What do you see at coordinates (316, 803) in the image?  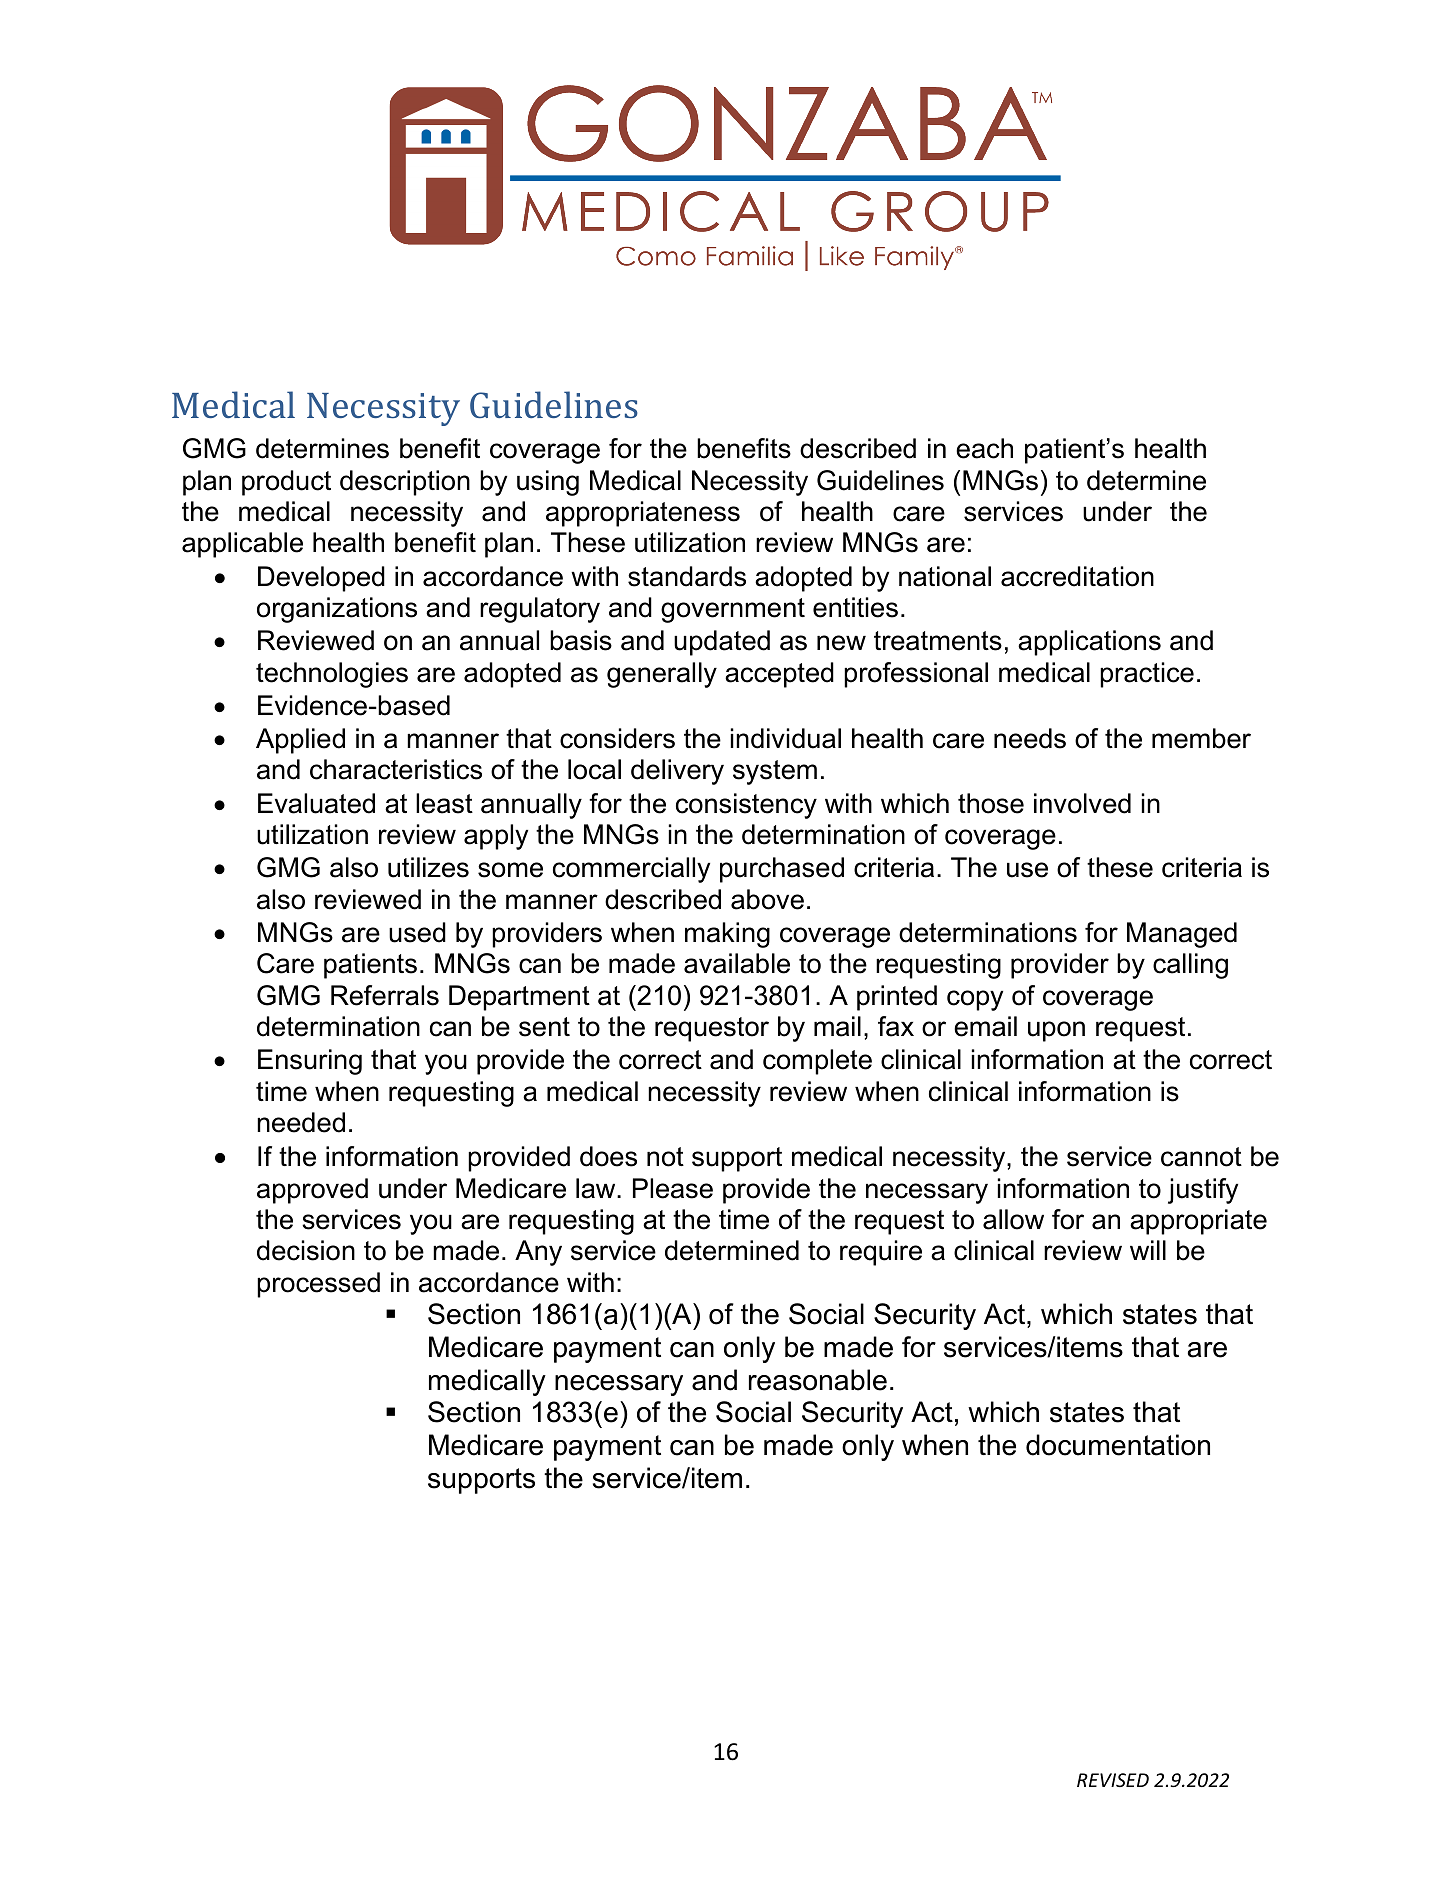 I see `Evaluated` at bounding box center [316, 803].
